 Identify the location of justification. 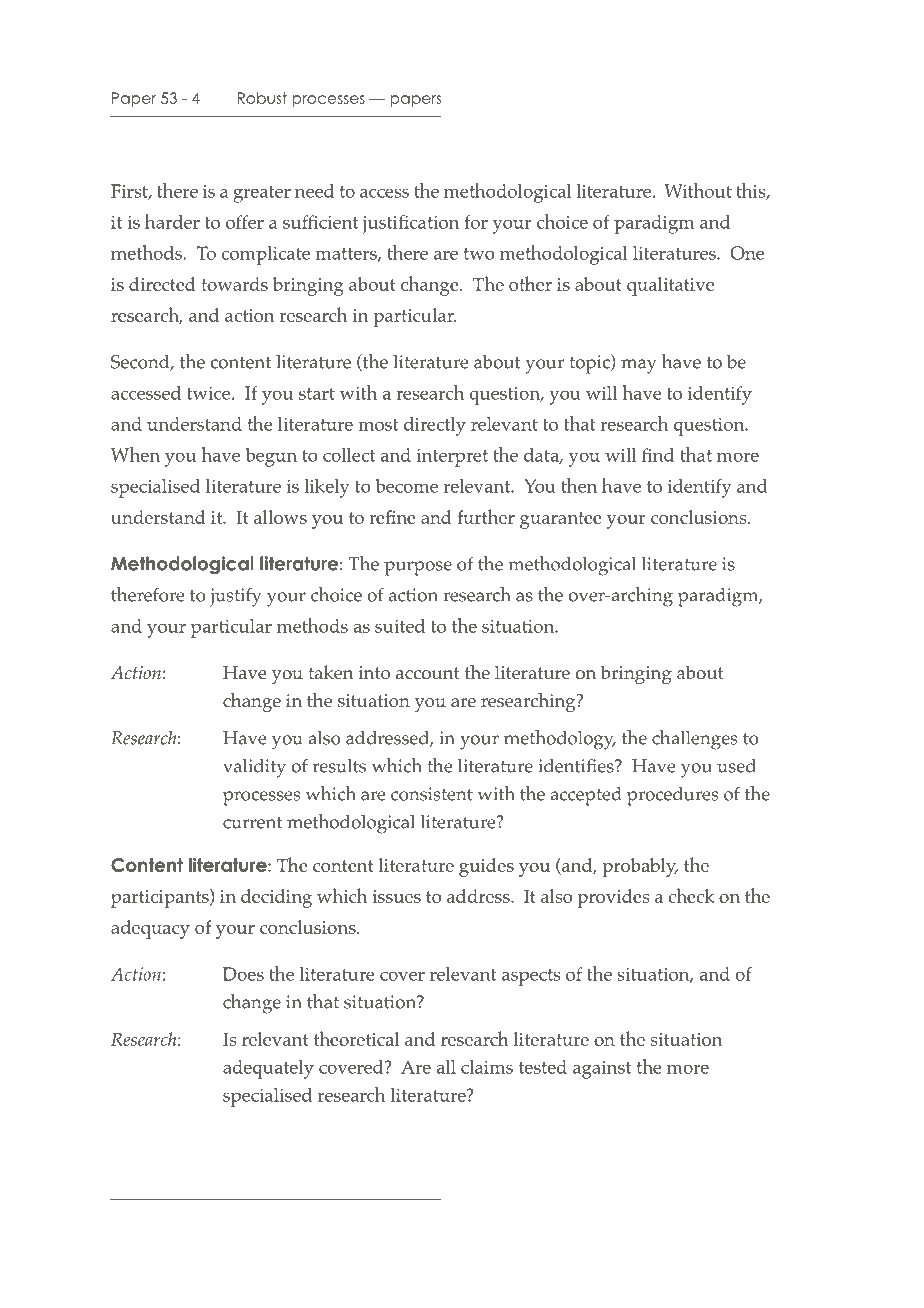
(410, 224).
